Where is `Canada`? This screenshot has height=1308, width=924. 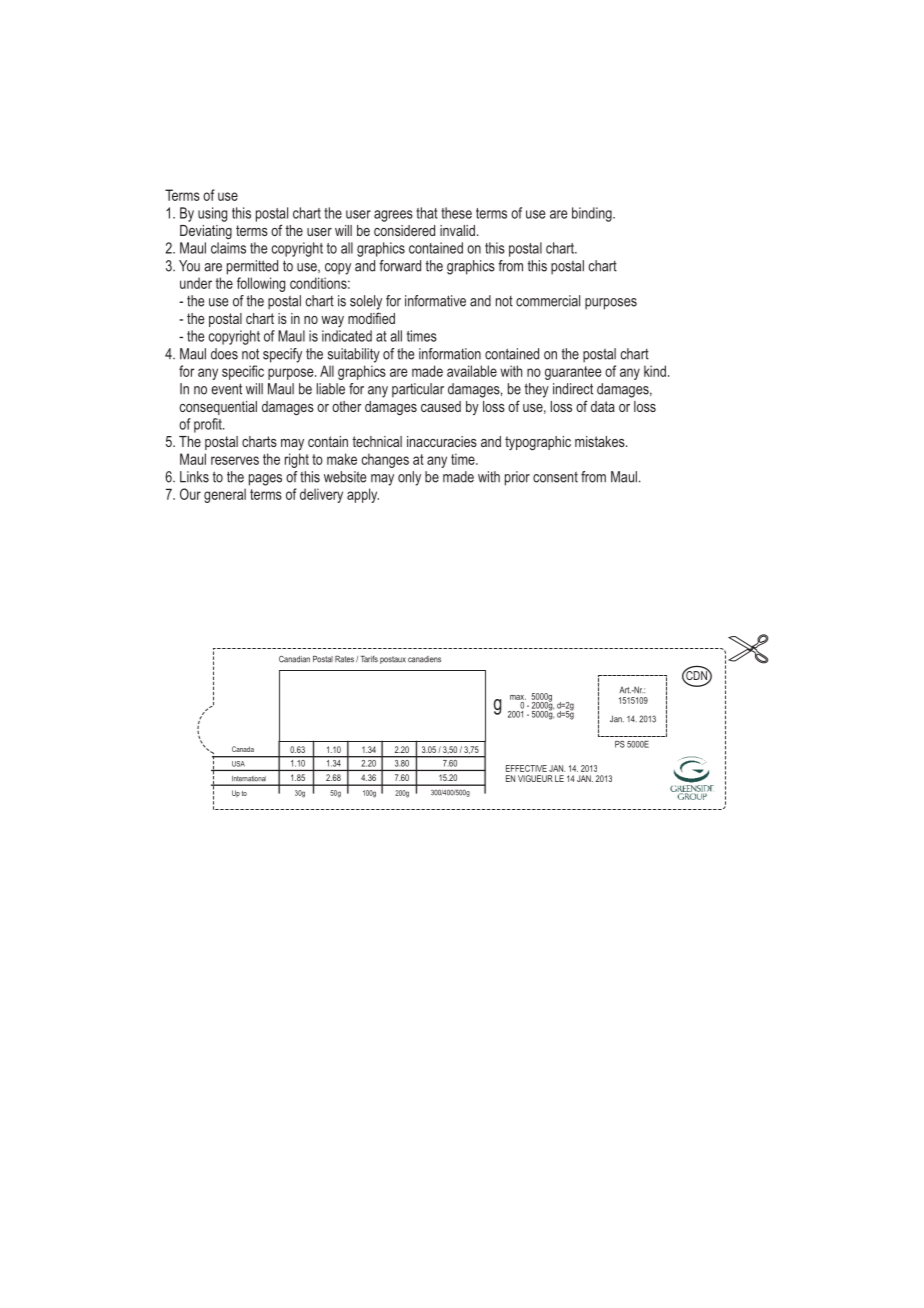 Canada is located at coordinates (243, 749).
